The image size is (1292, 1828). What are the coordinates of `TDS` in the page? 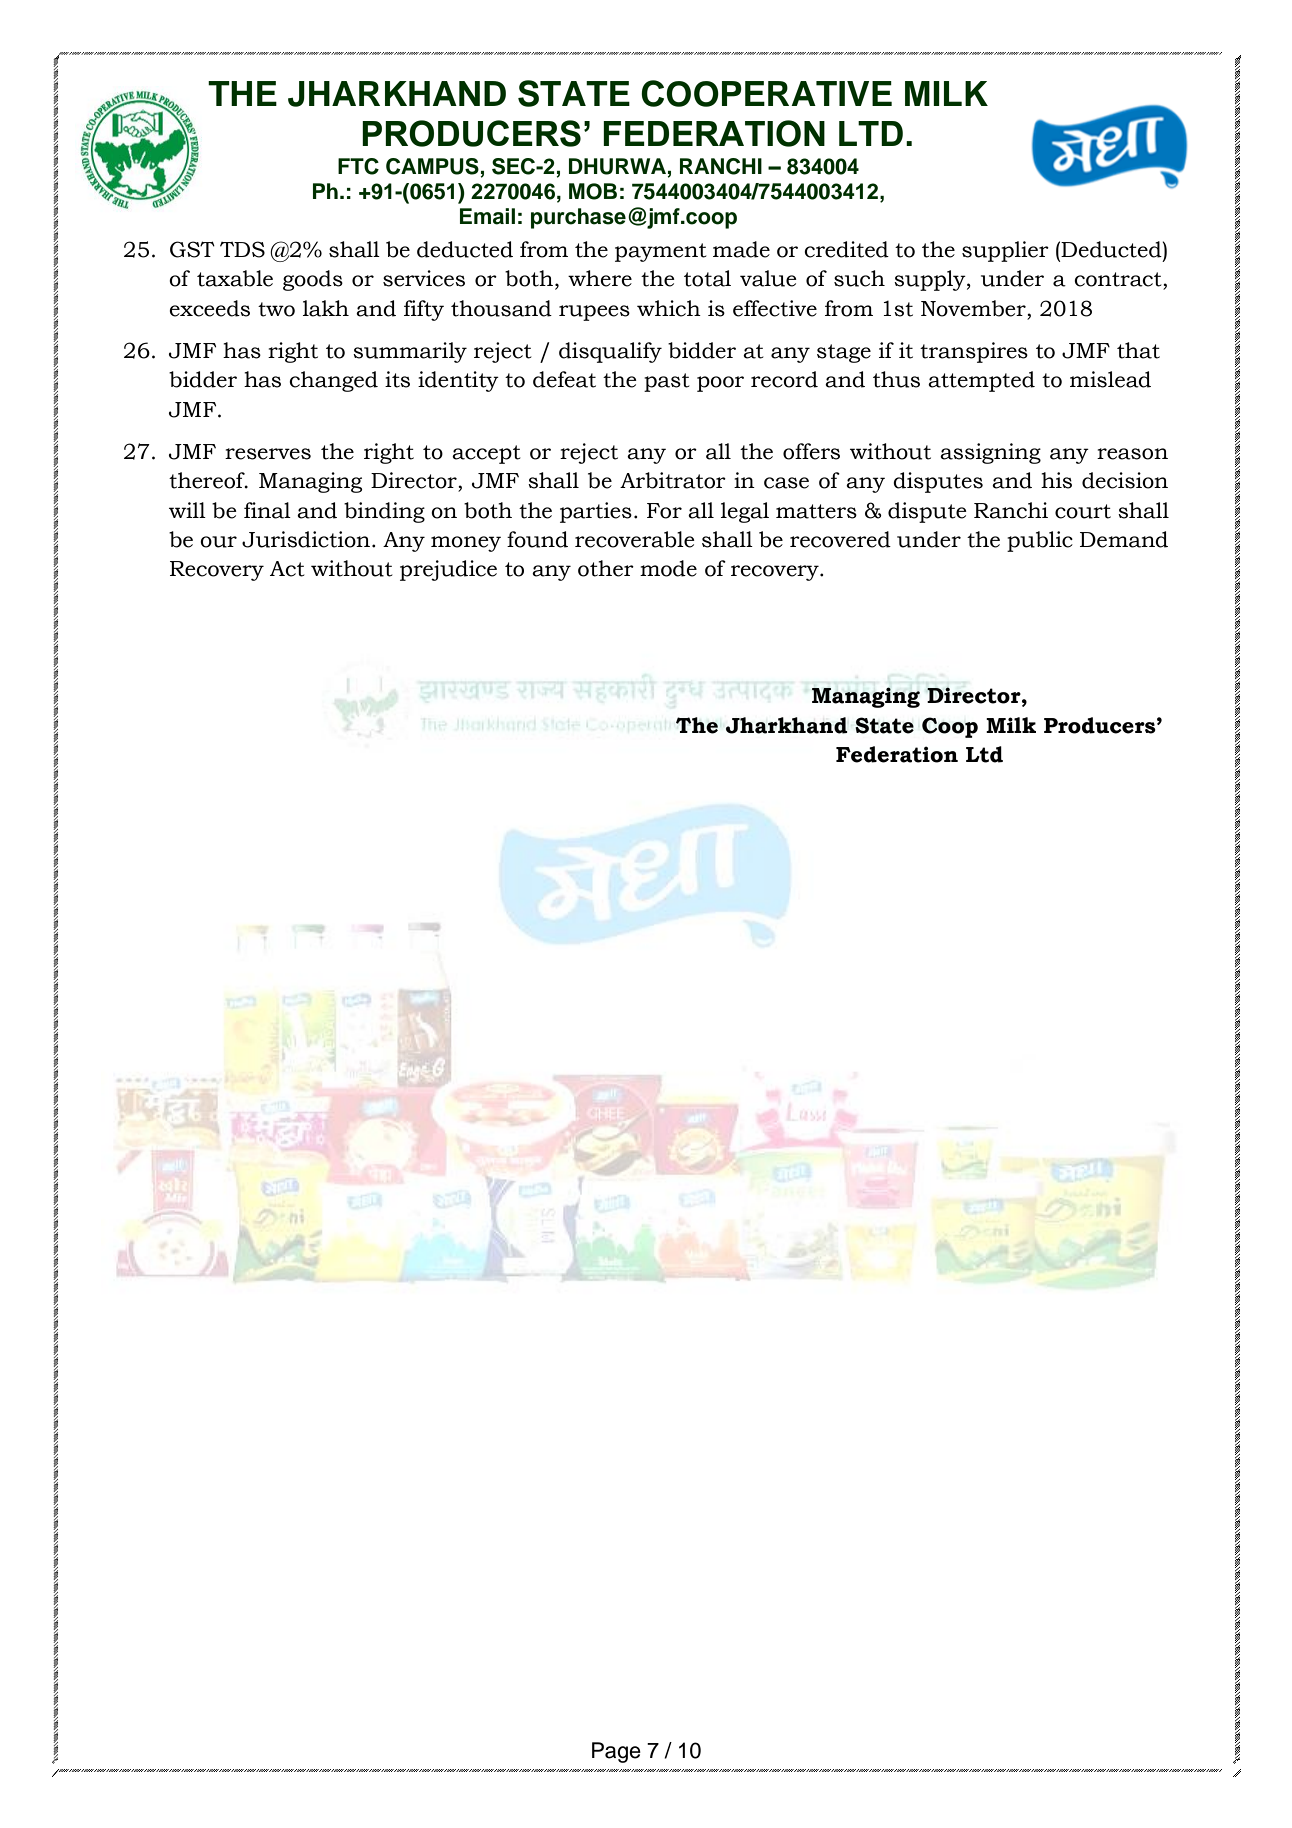 It's located at (242, 249).
